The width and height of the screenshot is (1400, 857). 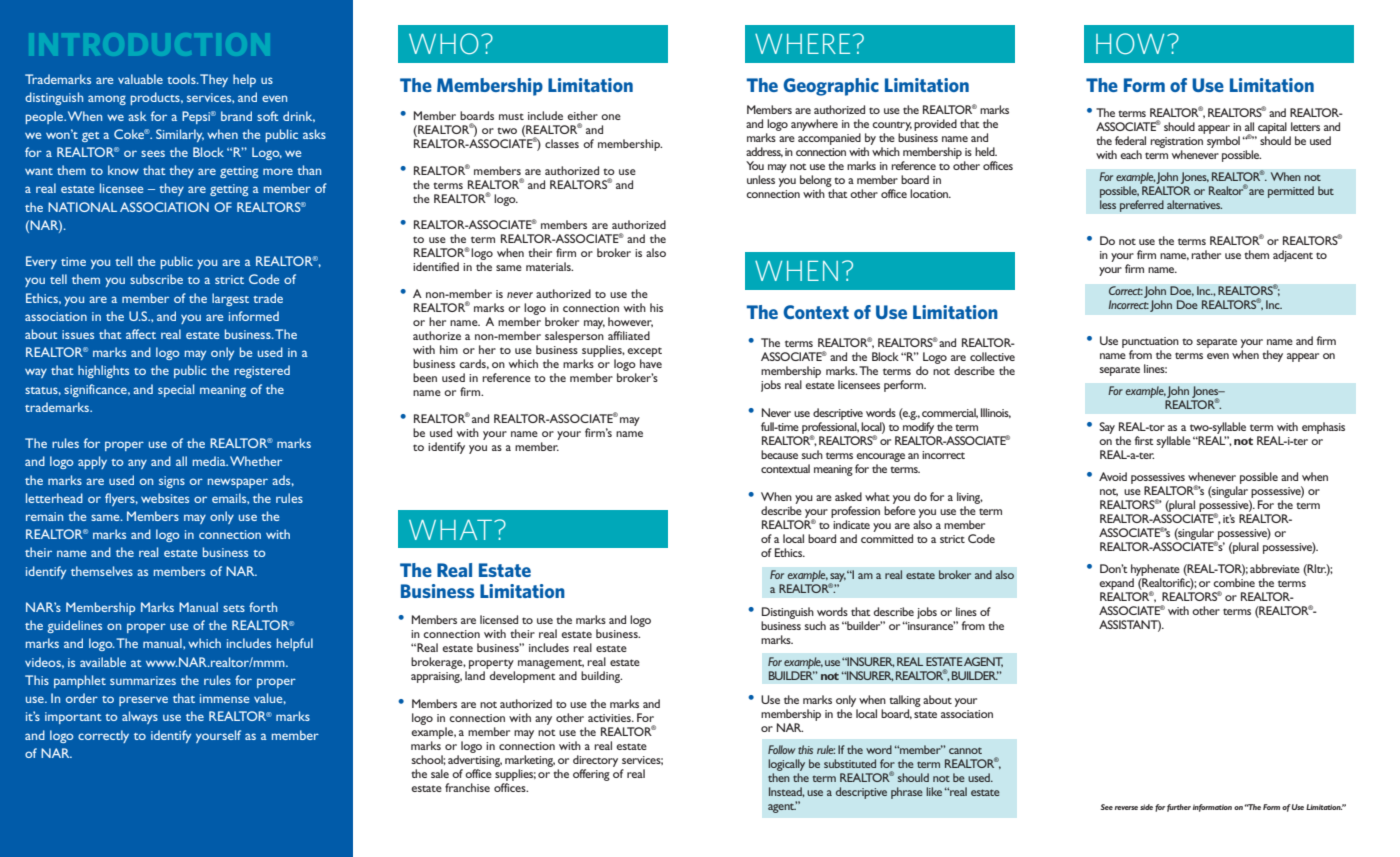 I want to click on always, so click(x=140, y=717).
